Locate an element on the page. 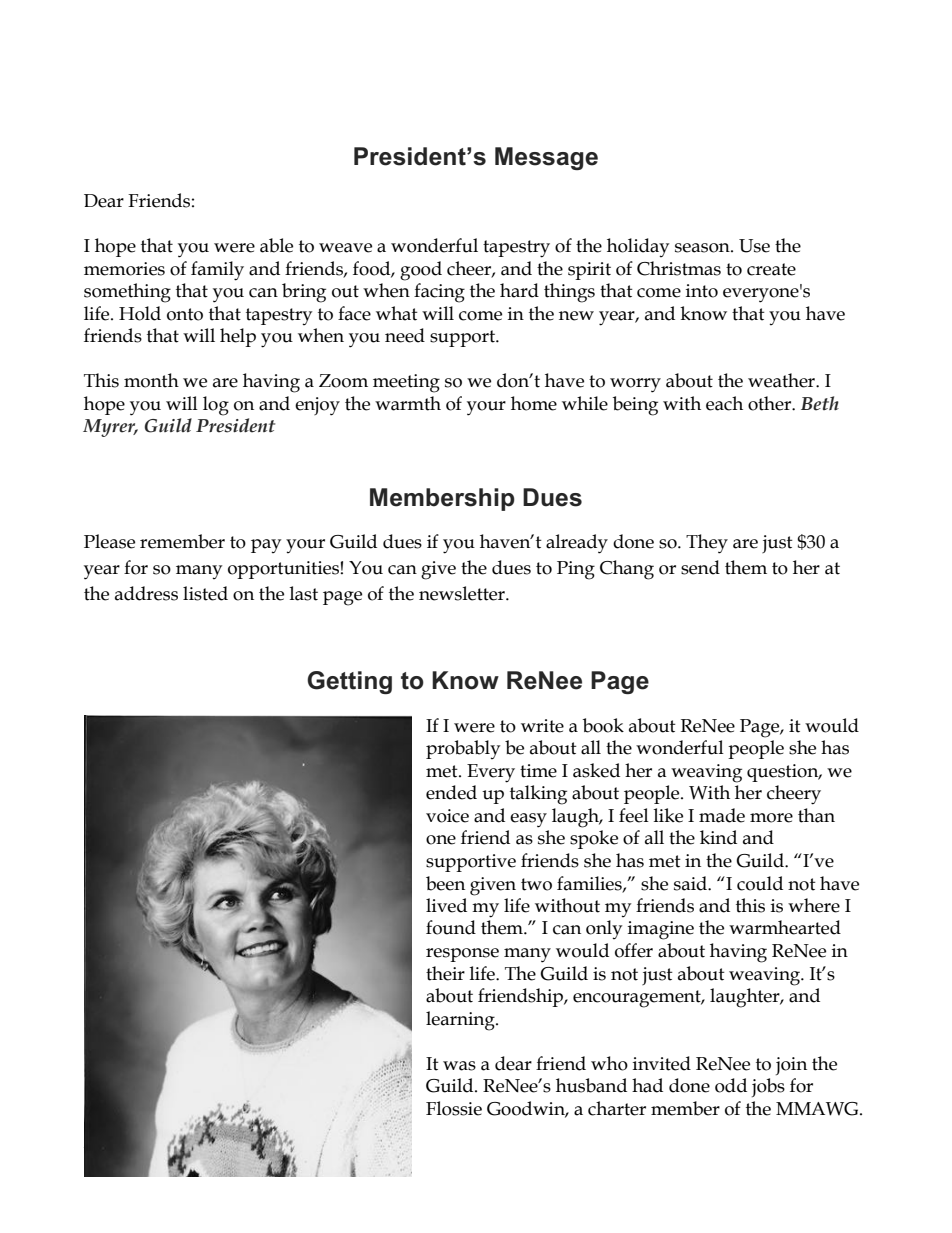 Image resolution: width=952 pixels, height=1233 pixels. listed is located at coordinates (205, 593).
